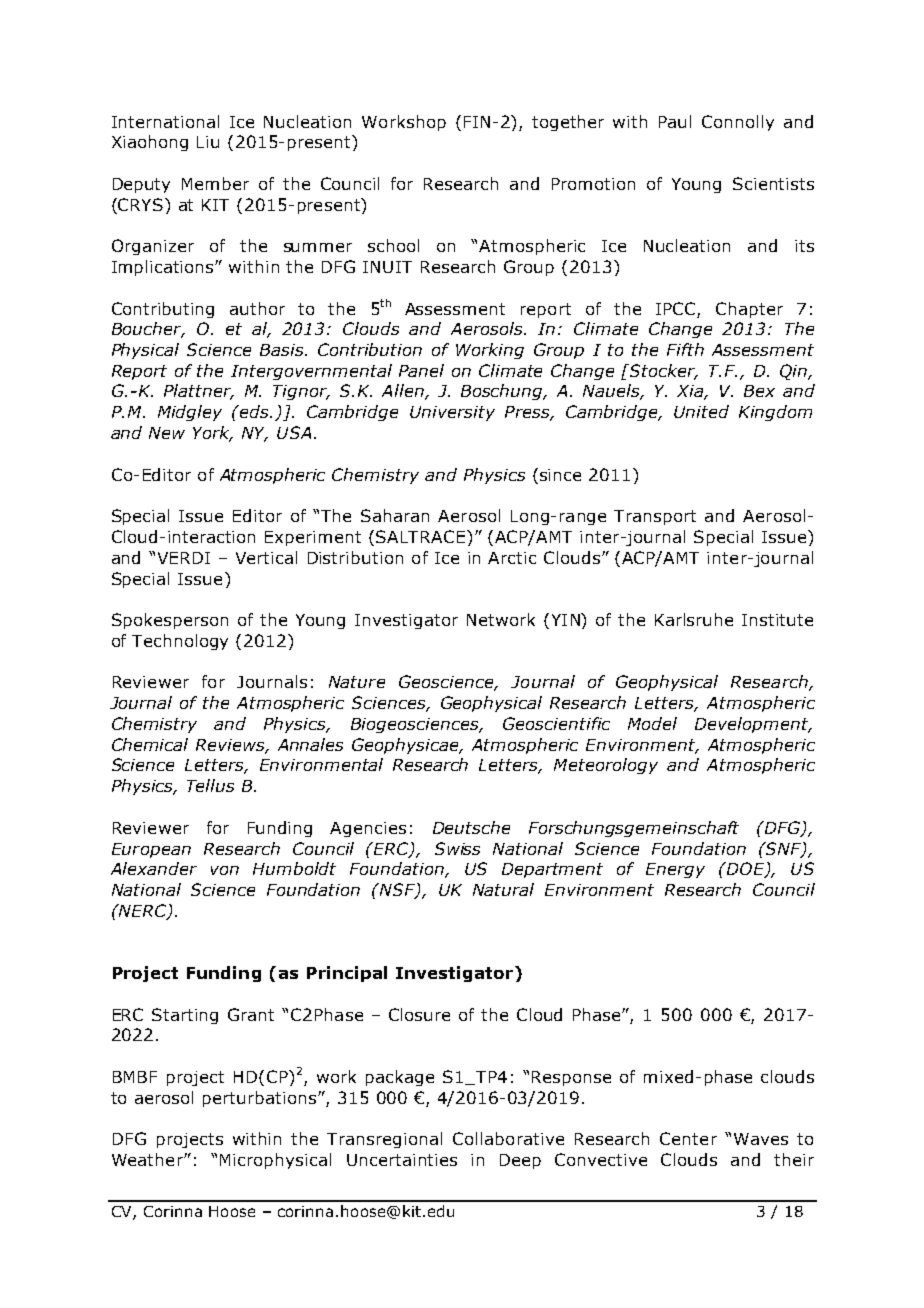 The height and width of the document is (1308, 924). Describe the element at coordinates (701, 411) in the document. I see `United` at that location.
